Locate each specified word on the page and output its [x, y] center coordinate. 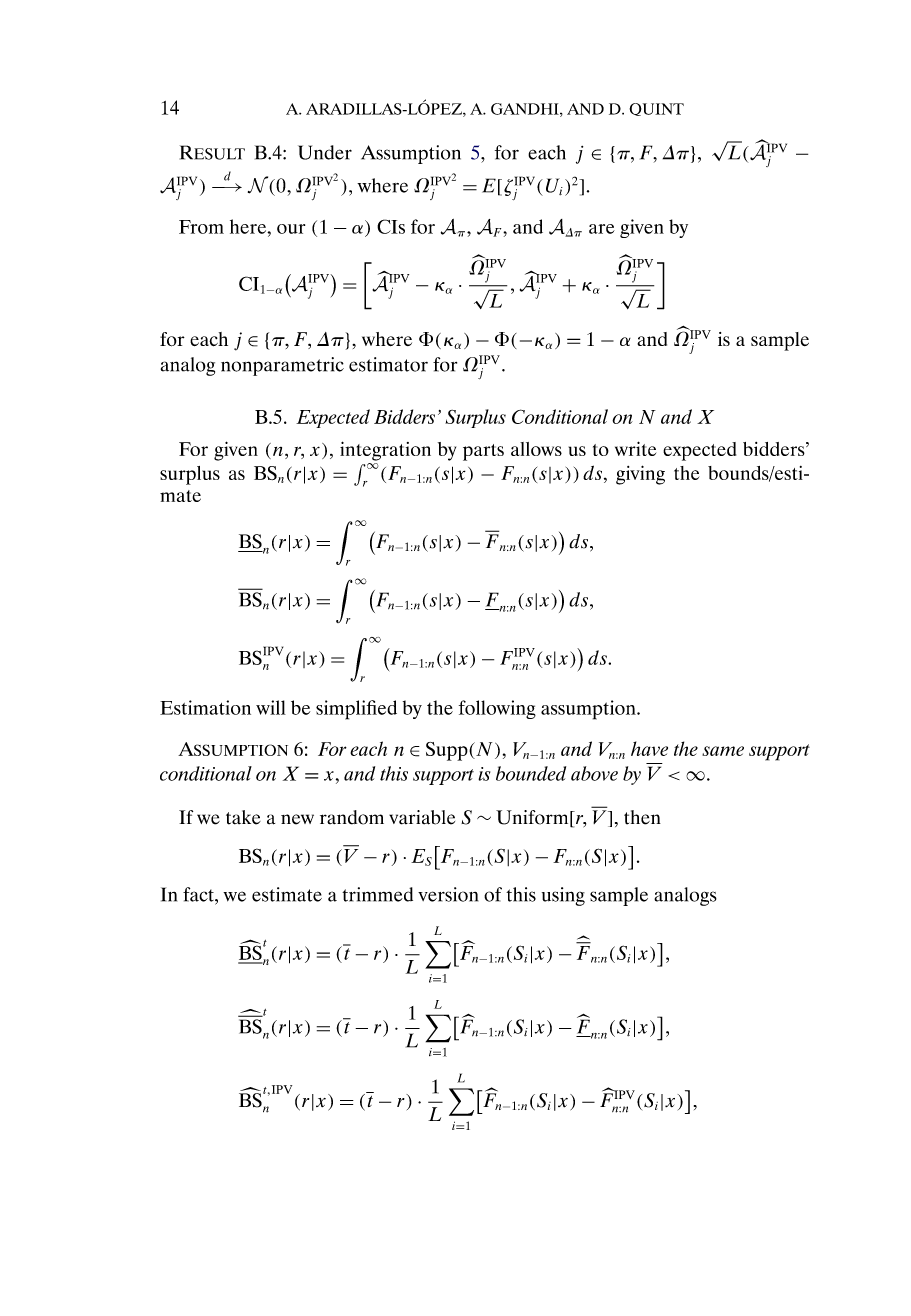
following [497, 709]
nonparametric [282, 366]
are [602, 229]
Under [325, 152]
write [635, 448]
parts [483, 452]
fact [199, 894]
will [271, 707]
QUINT [656, 109]
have [649, 748]
